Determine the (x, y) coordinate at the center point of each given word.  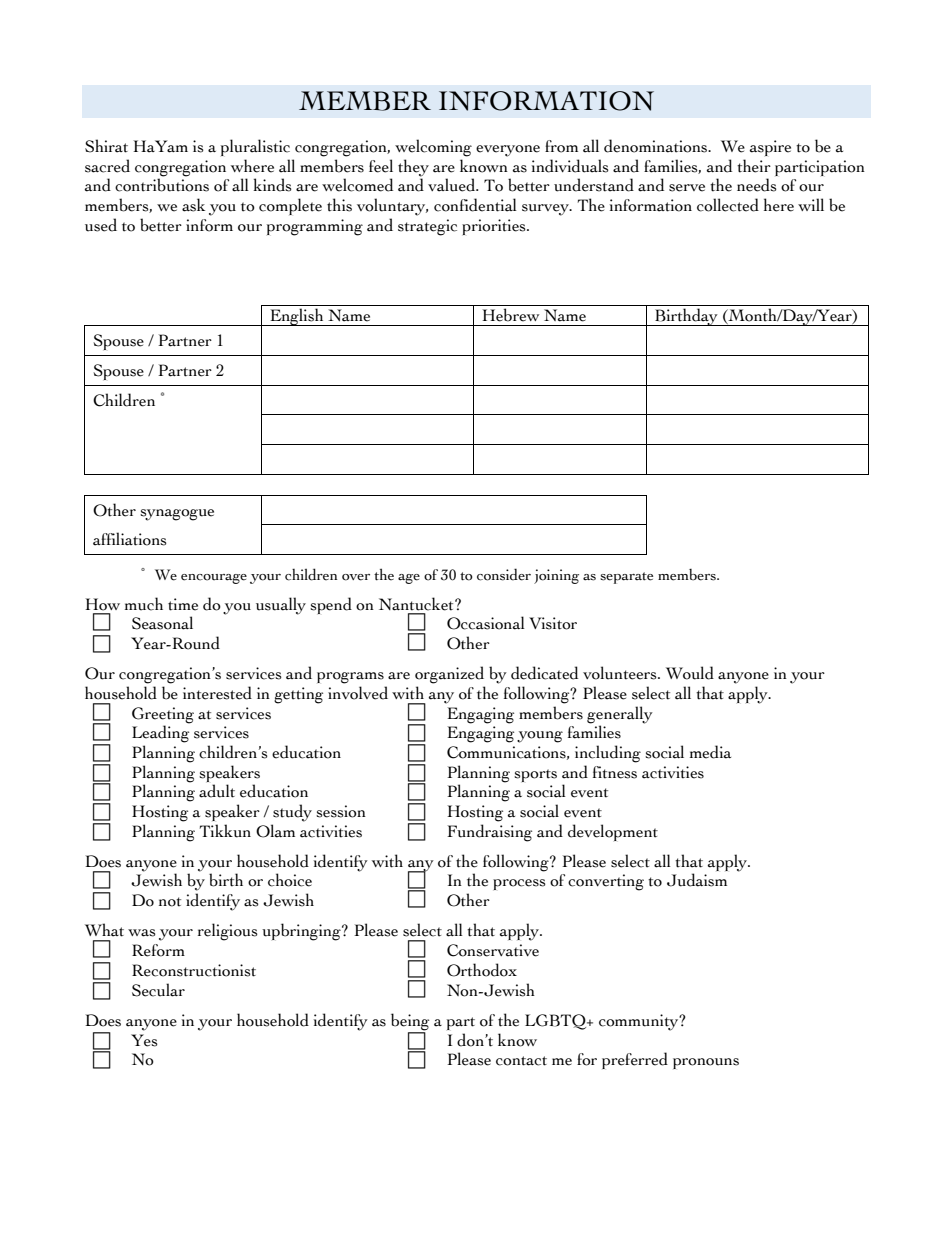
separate (626, 578)
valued (453, 185)
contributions (162, 185)
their (754, 166)
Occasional (486, 623)
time (183, 604)
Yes (144, 1040)
